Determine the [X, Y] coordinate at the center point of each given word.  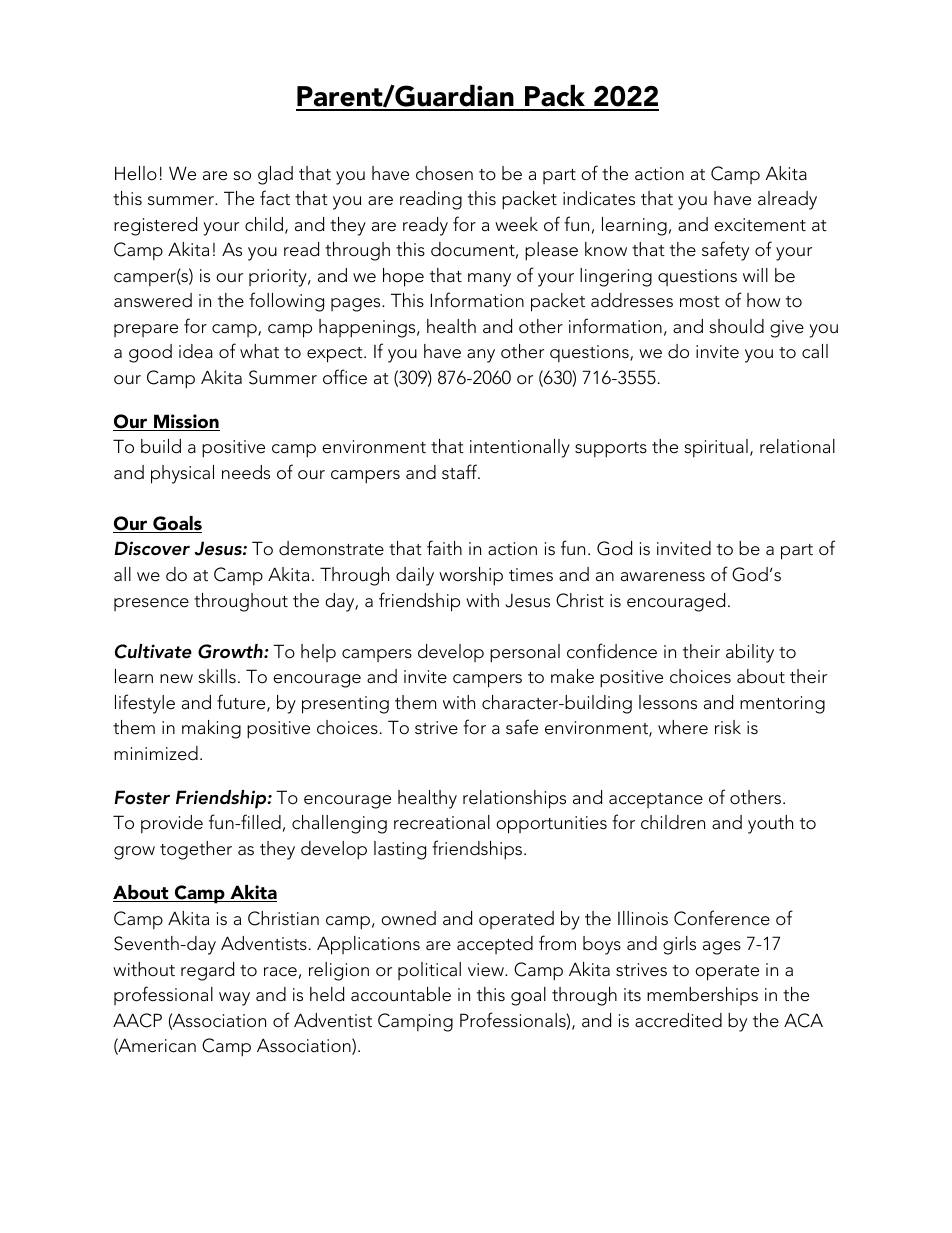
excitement [760, 225]
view [487, 970]
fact [275, 198]
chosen [444, 173]
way [234, 999]
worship [471, 576]
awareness [663, 577]
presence [151, 604]
